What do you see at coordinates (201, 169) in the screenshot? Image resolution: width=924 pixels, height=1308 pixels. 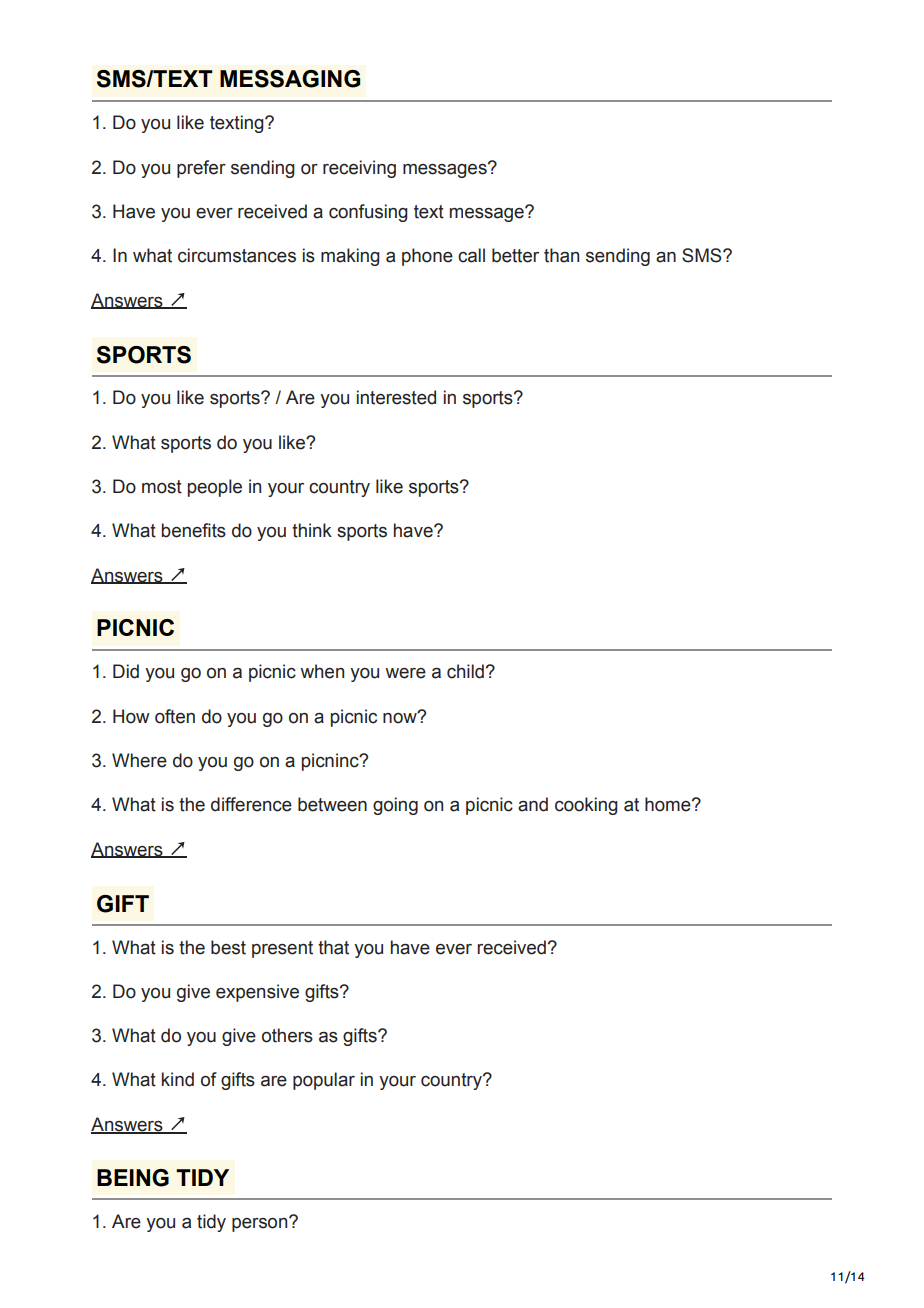 I see `prefer` at bounding box center [201, 169].
